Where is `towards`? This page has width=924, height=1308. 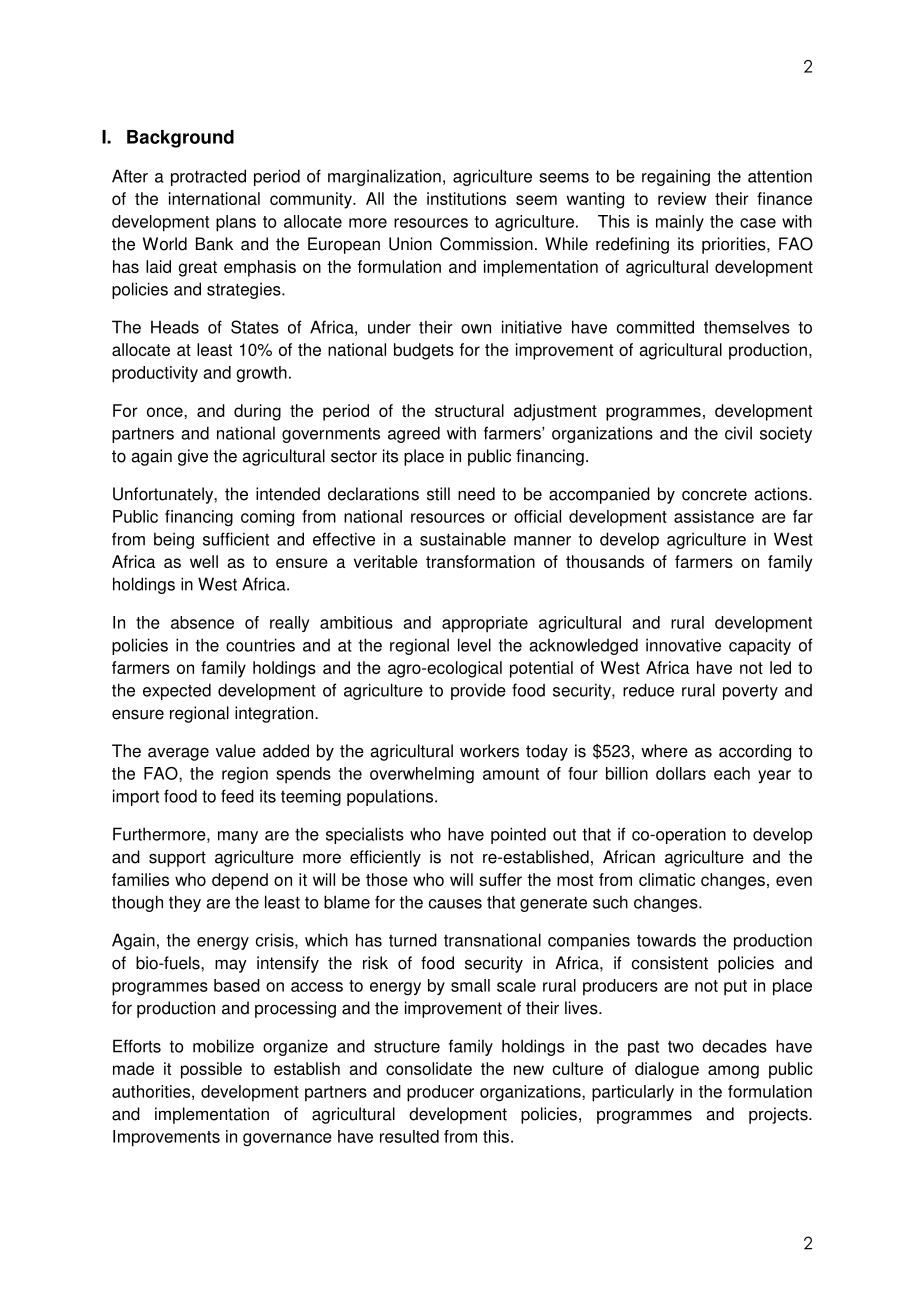 towards is located at coordinates (666, 940).
